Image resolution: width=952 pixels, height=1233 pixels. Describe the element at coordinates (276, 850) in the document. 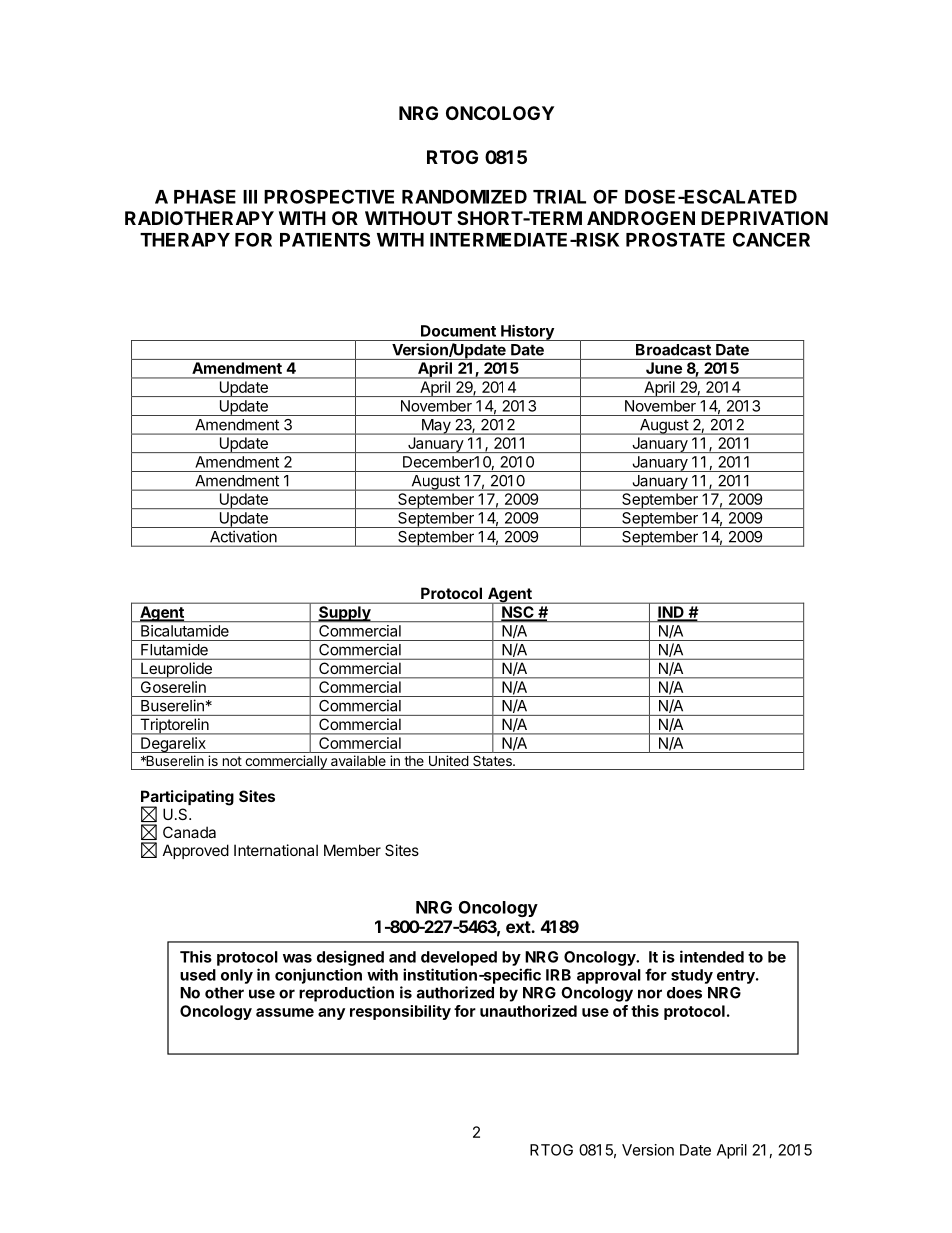

I see `International` at that location.
